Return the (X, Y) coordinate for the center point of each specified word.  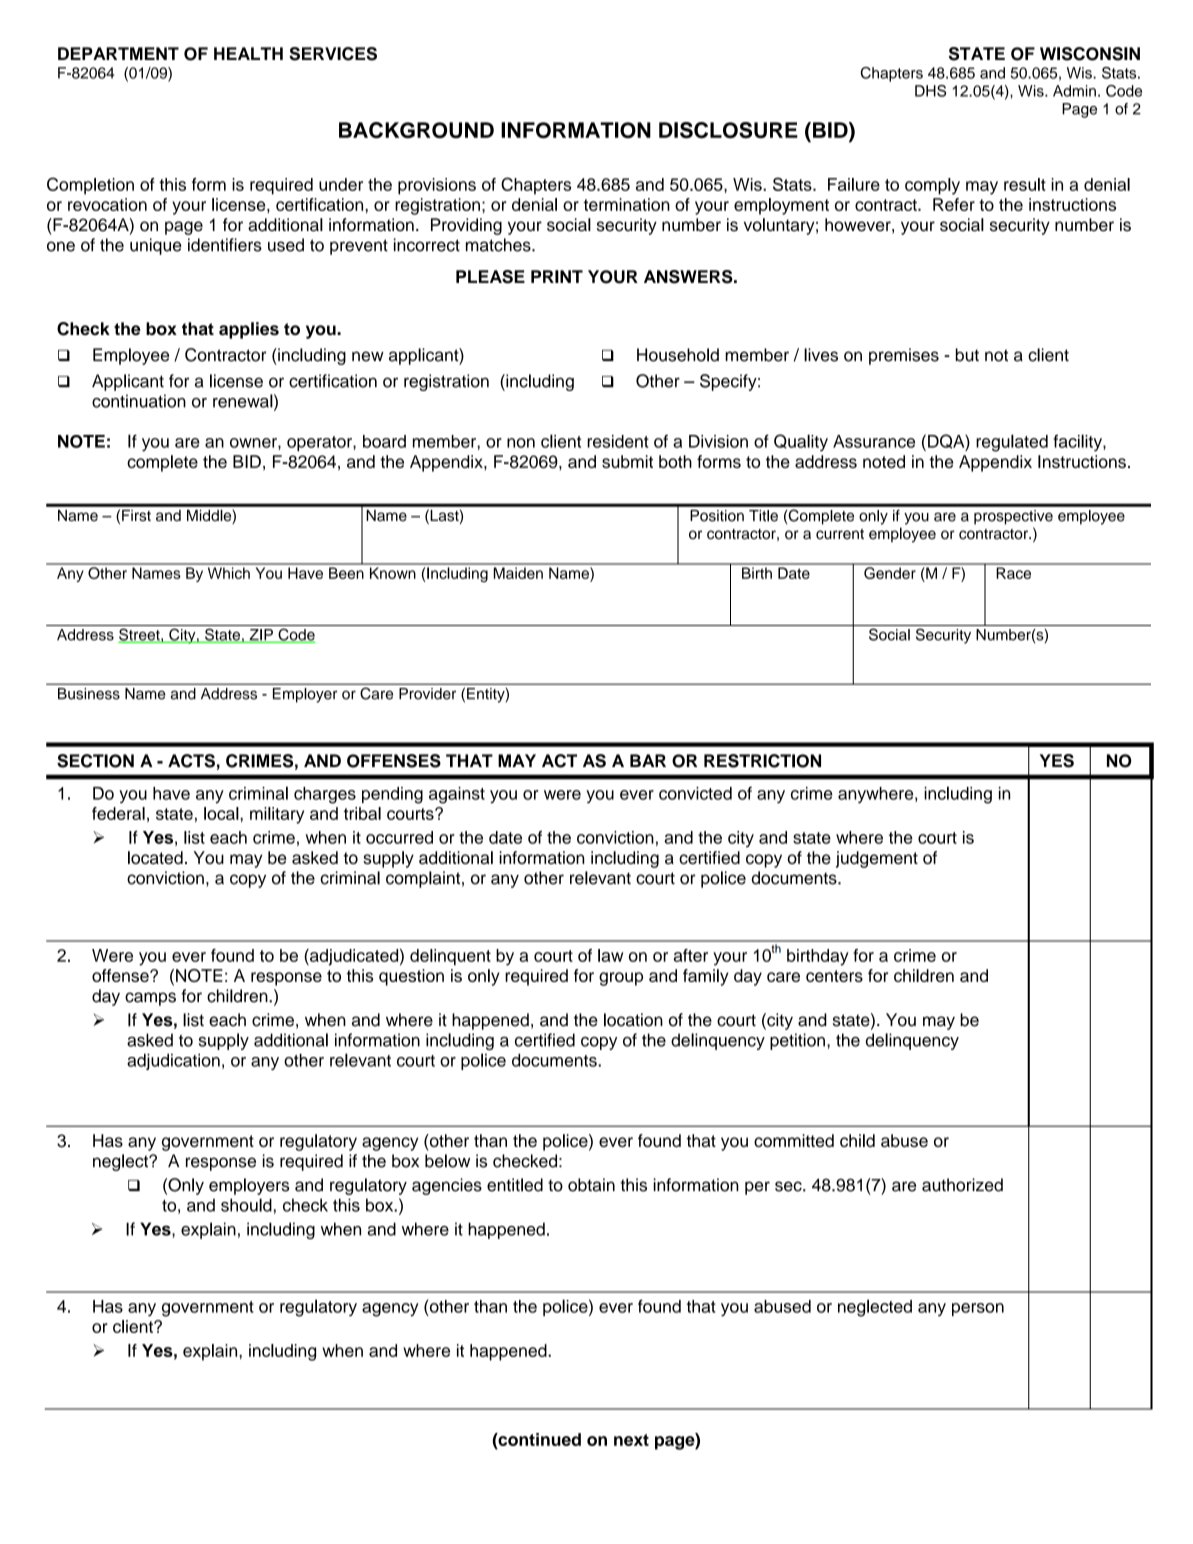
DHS (930, 91)
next (631, 1440)
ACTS (191, 761)
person (978, 1309)
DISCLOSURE (728, 130)
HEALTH (248, 53)
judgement (877, 859)
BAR (648, 760)
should (246, 1205)
